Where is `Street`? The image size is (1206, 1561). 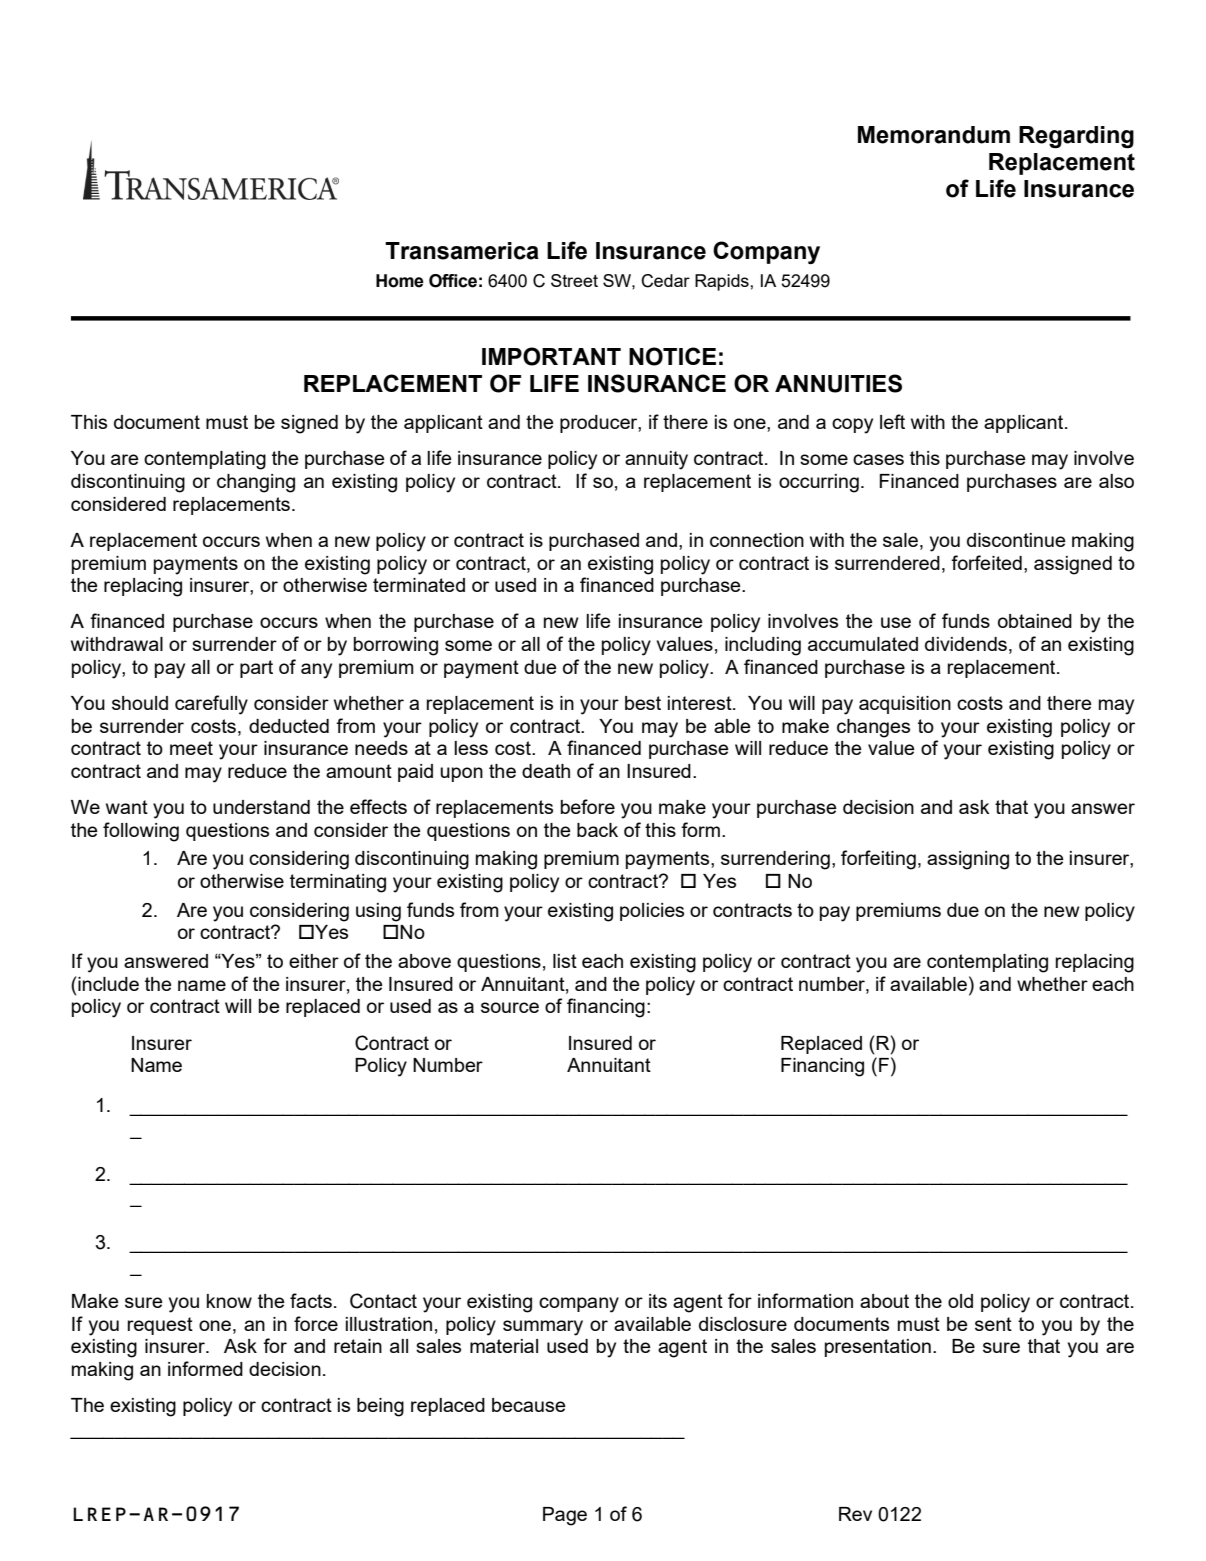 Street is located at coordinates (574, 280).
